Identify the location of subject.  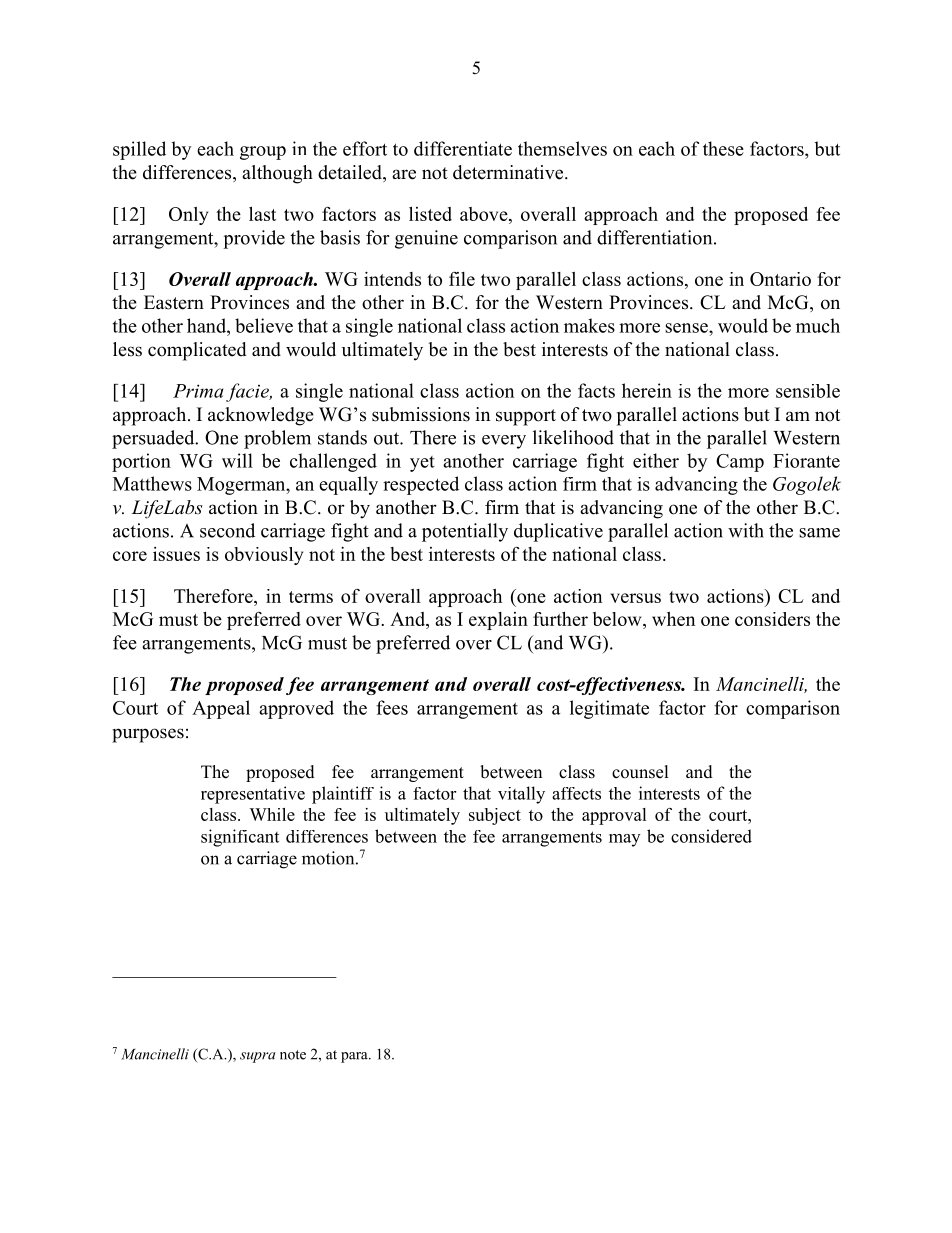
(495, 816).
